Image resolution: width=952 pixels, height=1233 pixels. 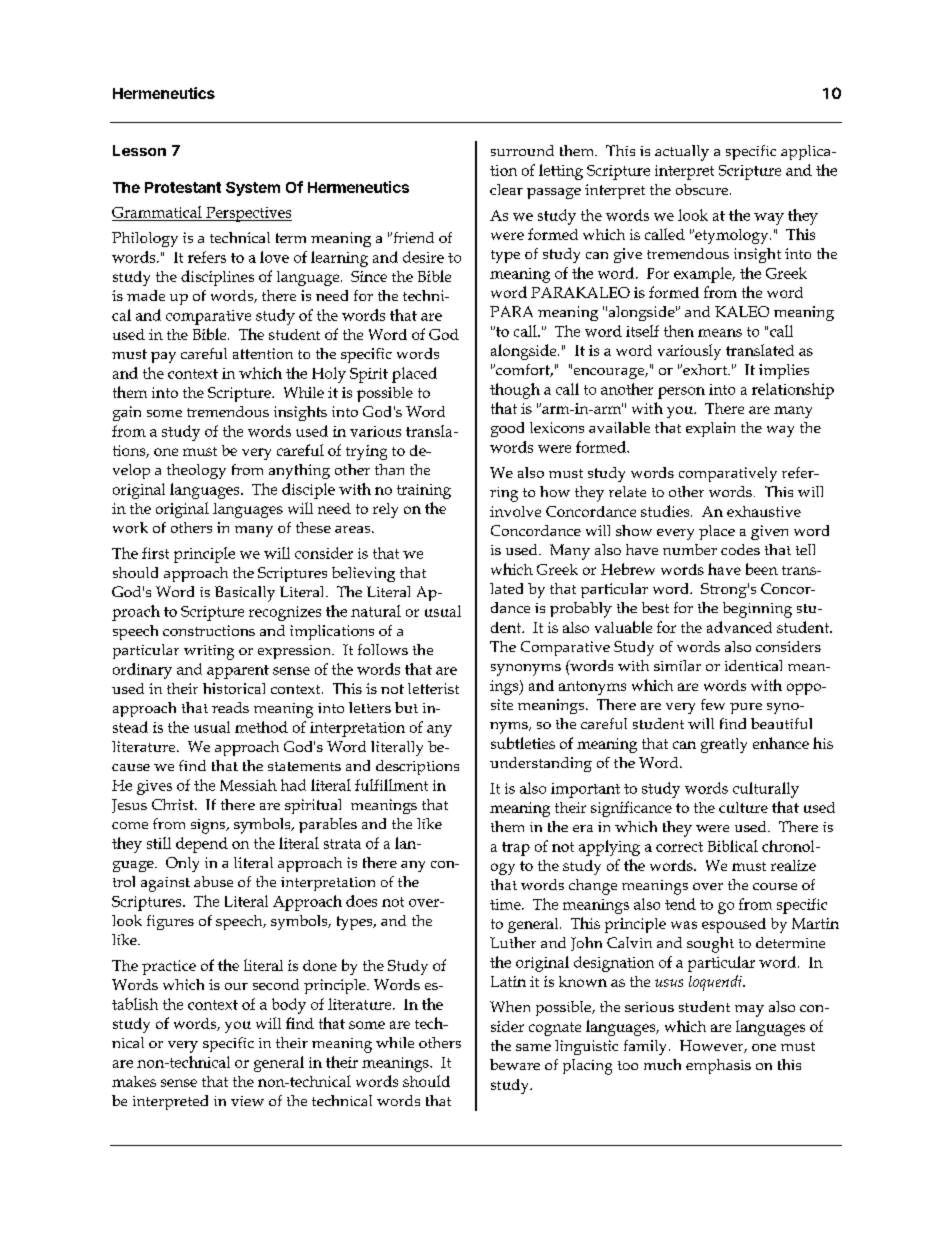 I want to click on emphasis, so click(x=718, y=1066).
